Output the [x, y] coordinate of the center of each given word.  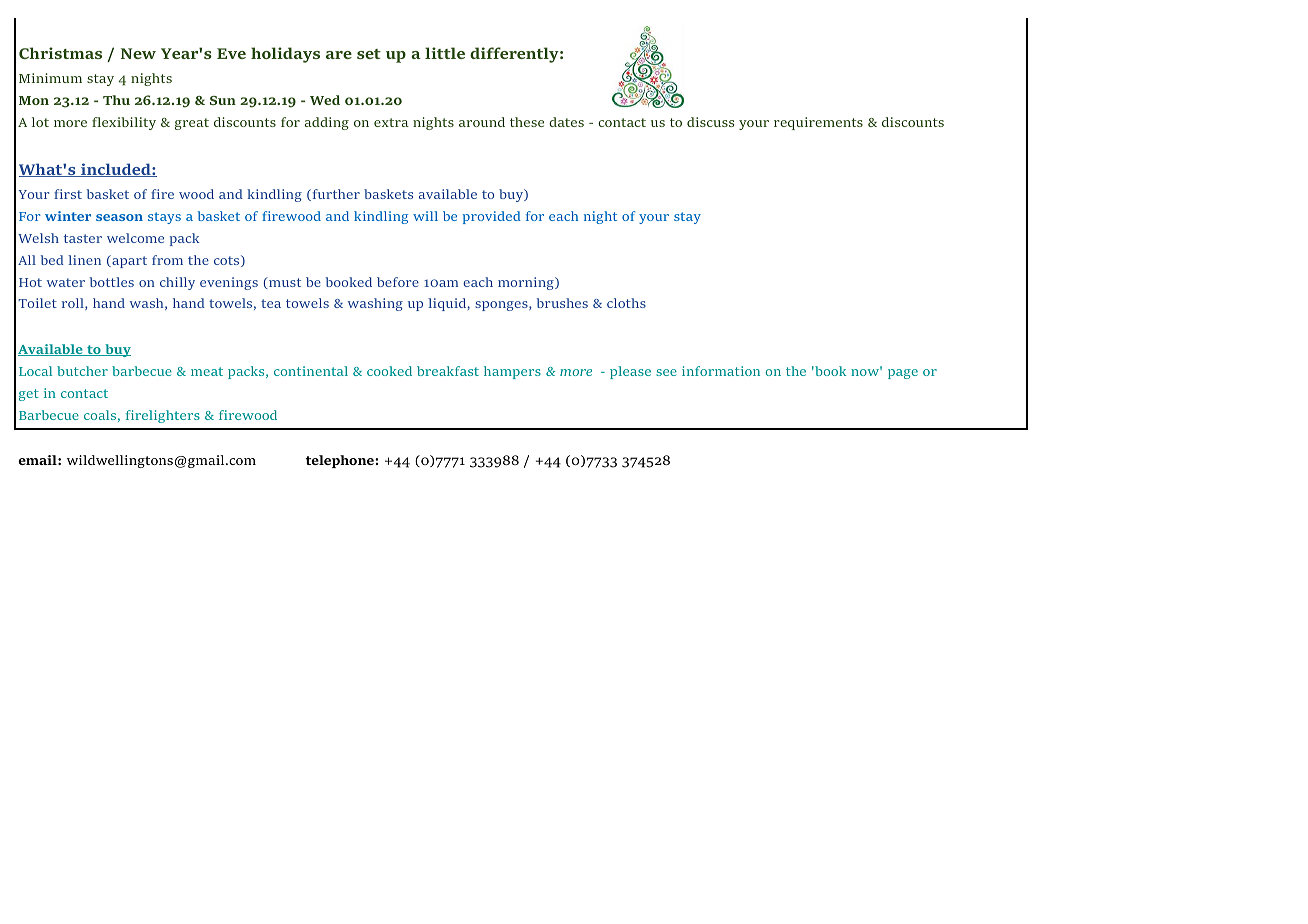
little [445, 53]
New [138, 53]
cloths [626, 303]
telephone [341, 461]
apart [128, 261]
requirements [818, 123]
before [398, 282]
